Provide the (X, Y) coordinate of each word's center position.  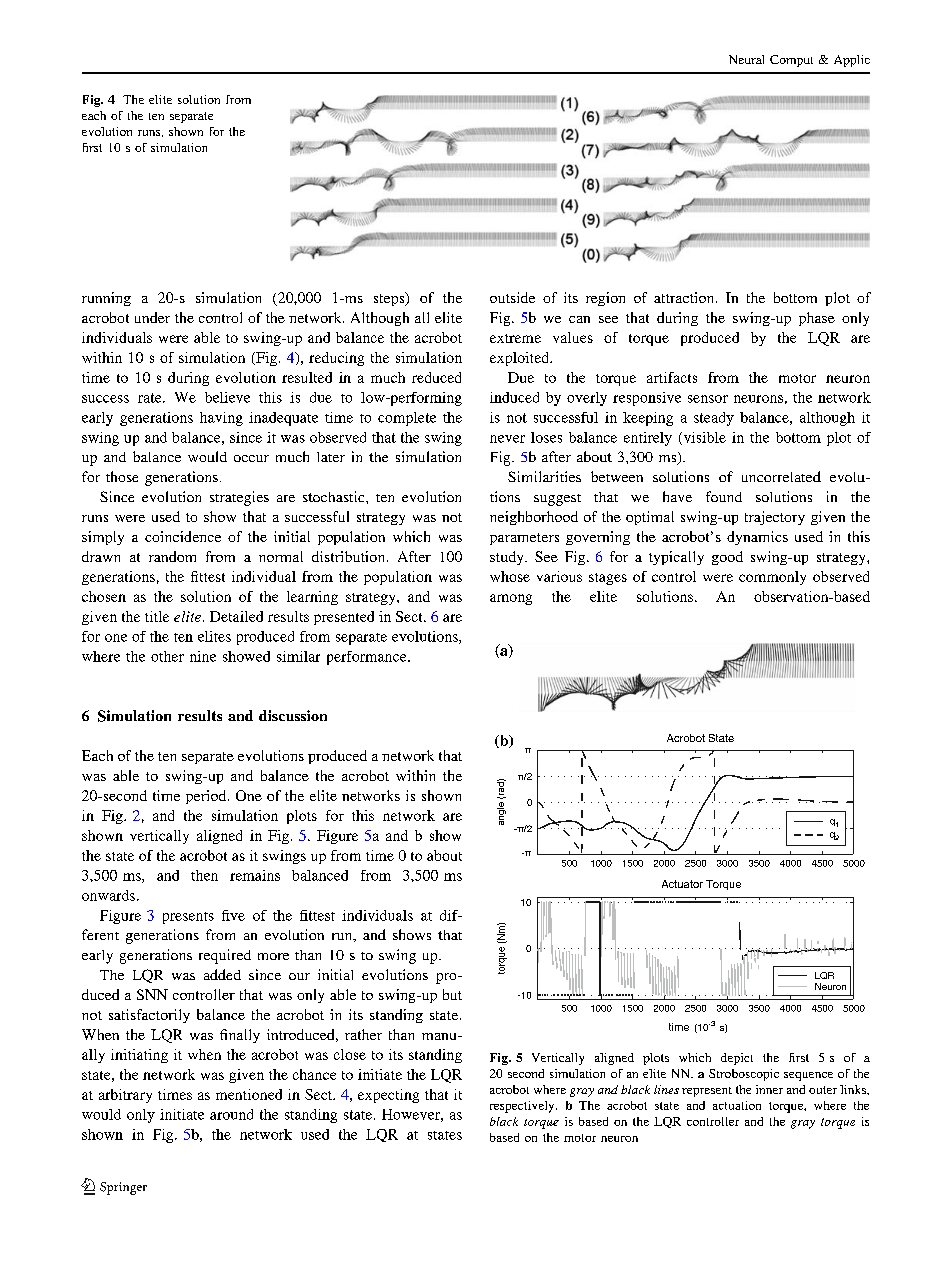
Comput (791, 61)
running (106, 299)
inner (769, 1089)
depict (737, 1059)
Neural (746, 59)
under (152, 317)
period (207, 797)
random (172, 556)
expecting (388, 1096)
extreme (515, 338)
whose (510, 576)
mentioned (249, 1094)
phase (817, 319)
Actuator (682, 884)
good (727, 558)
